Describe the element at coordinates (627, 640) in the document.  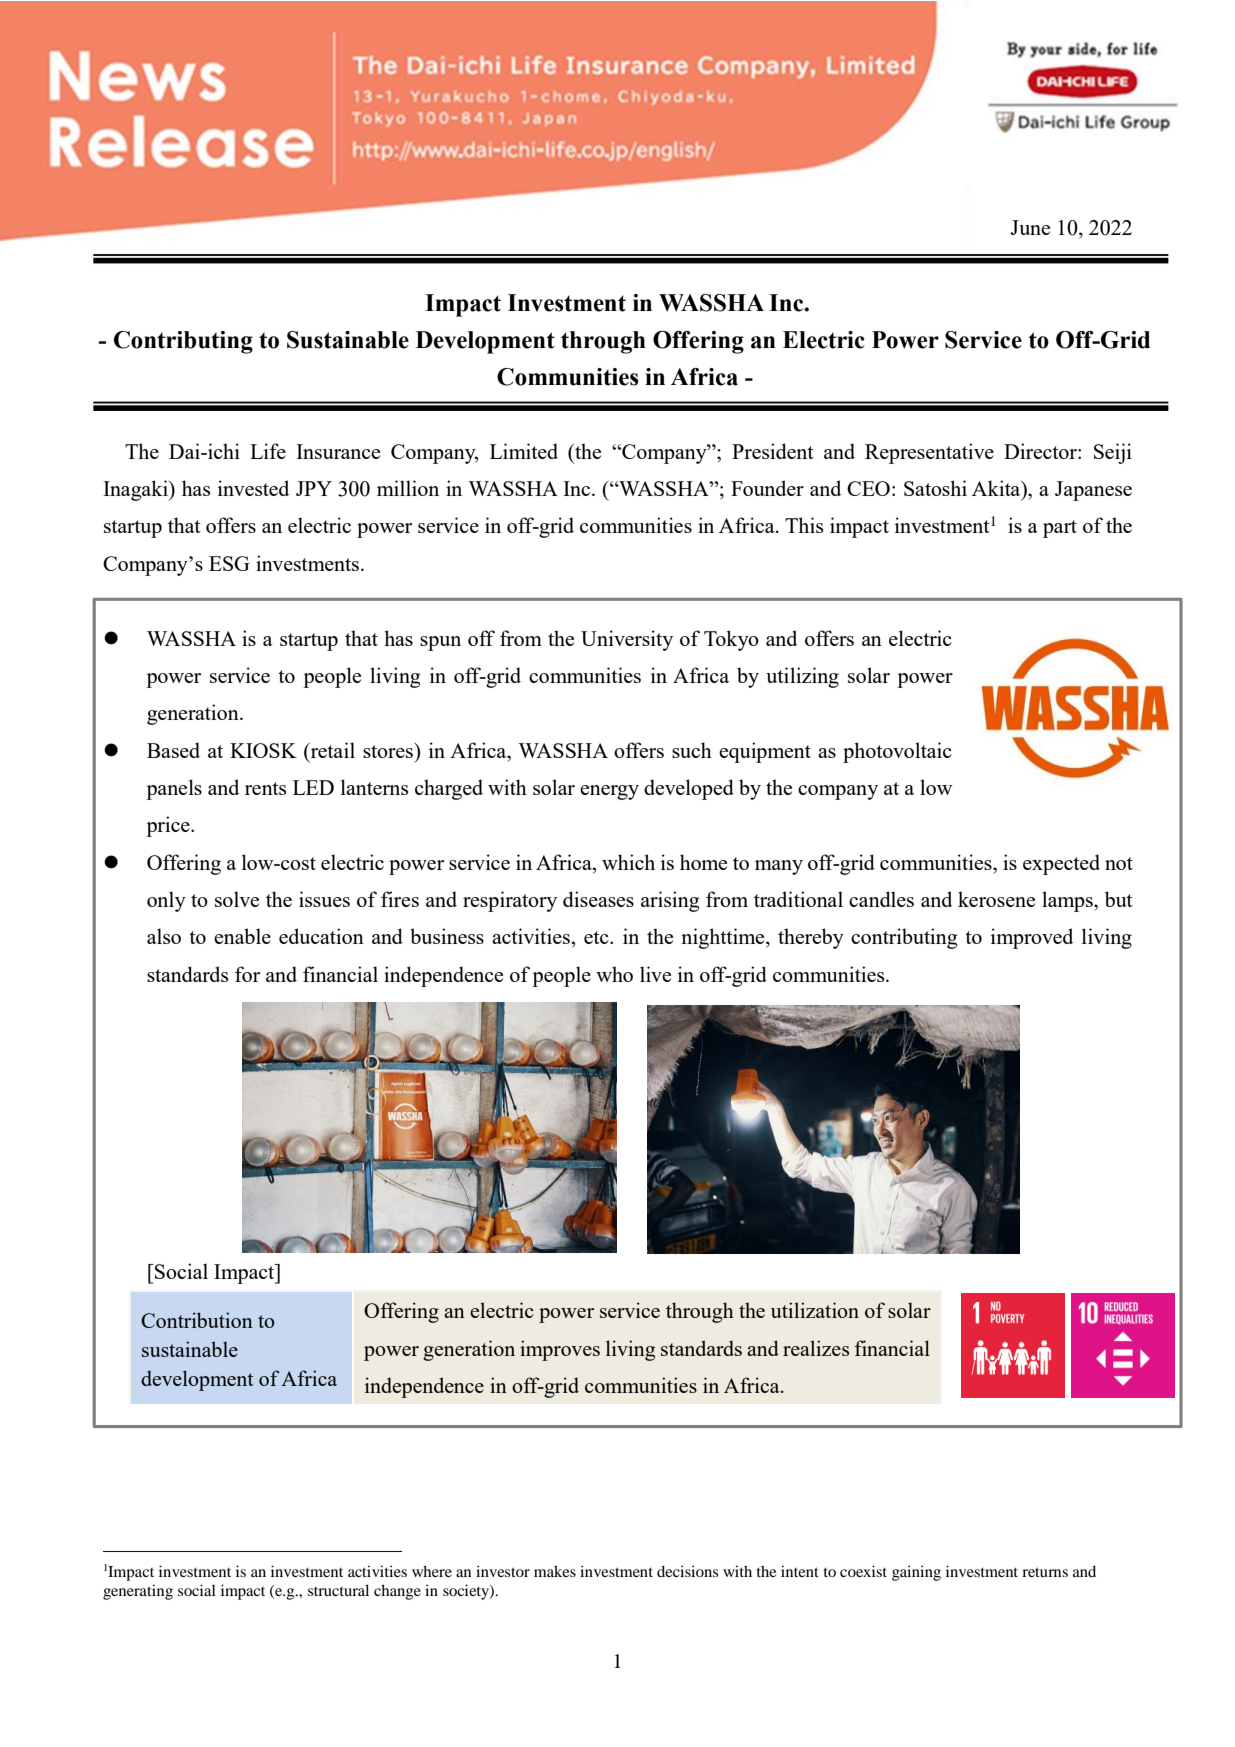
I see `University` at that location.
